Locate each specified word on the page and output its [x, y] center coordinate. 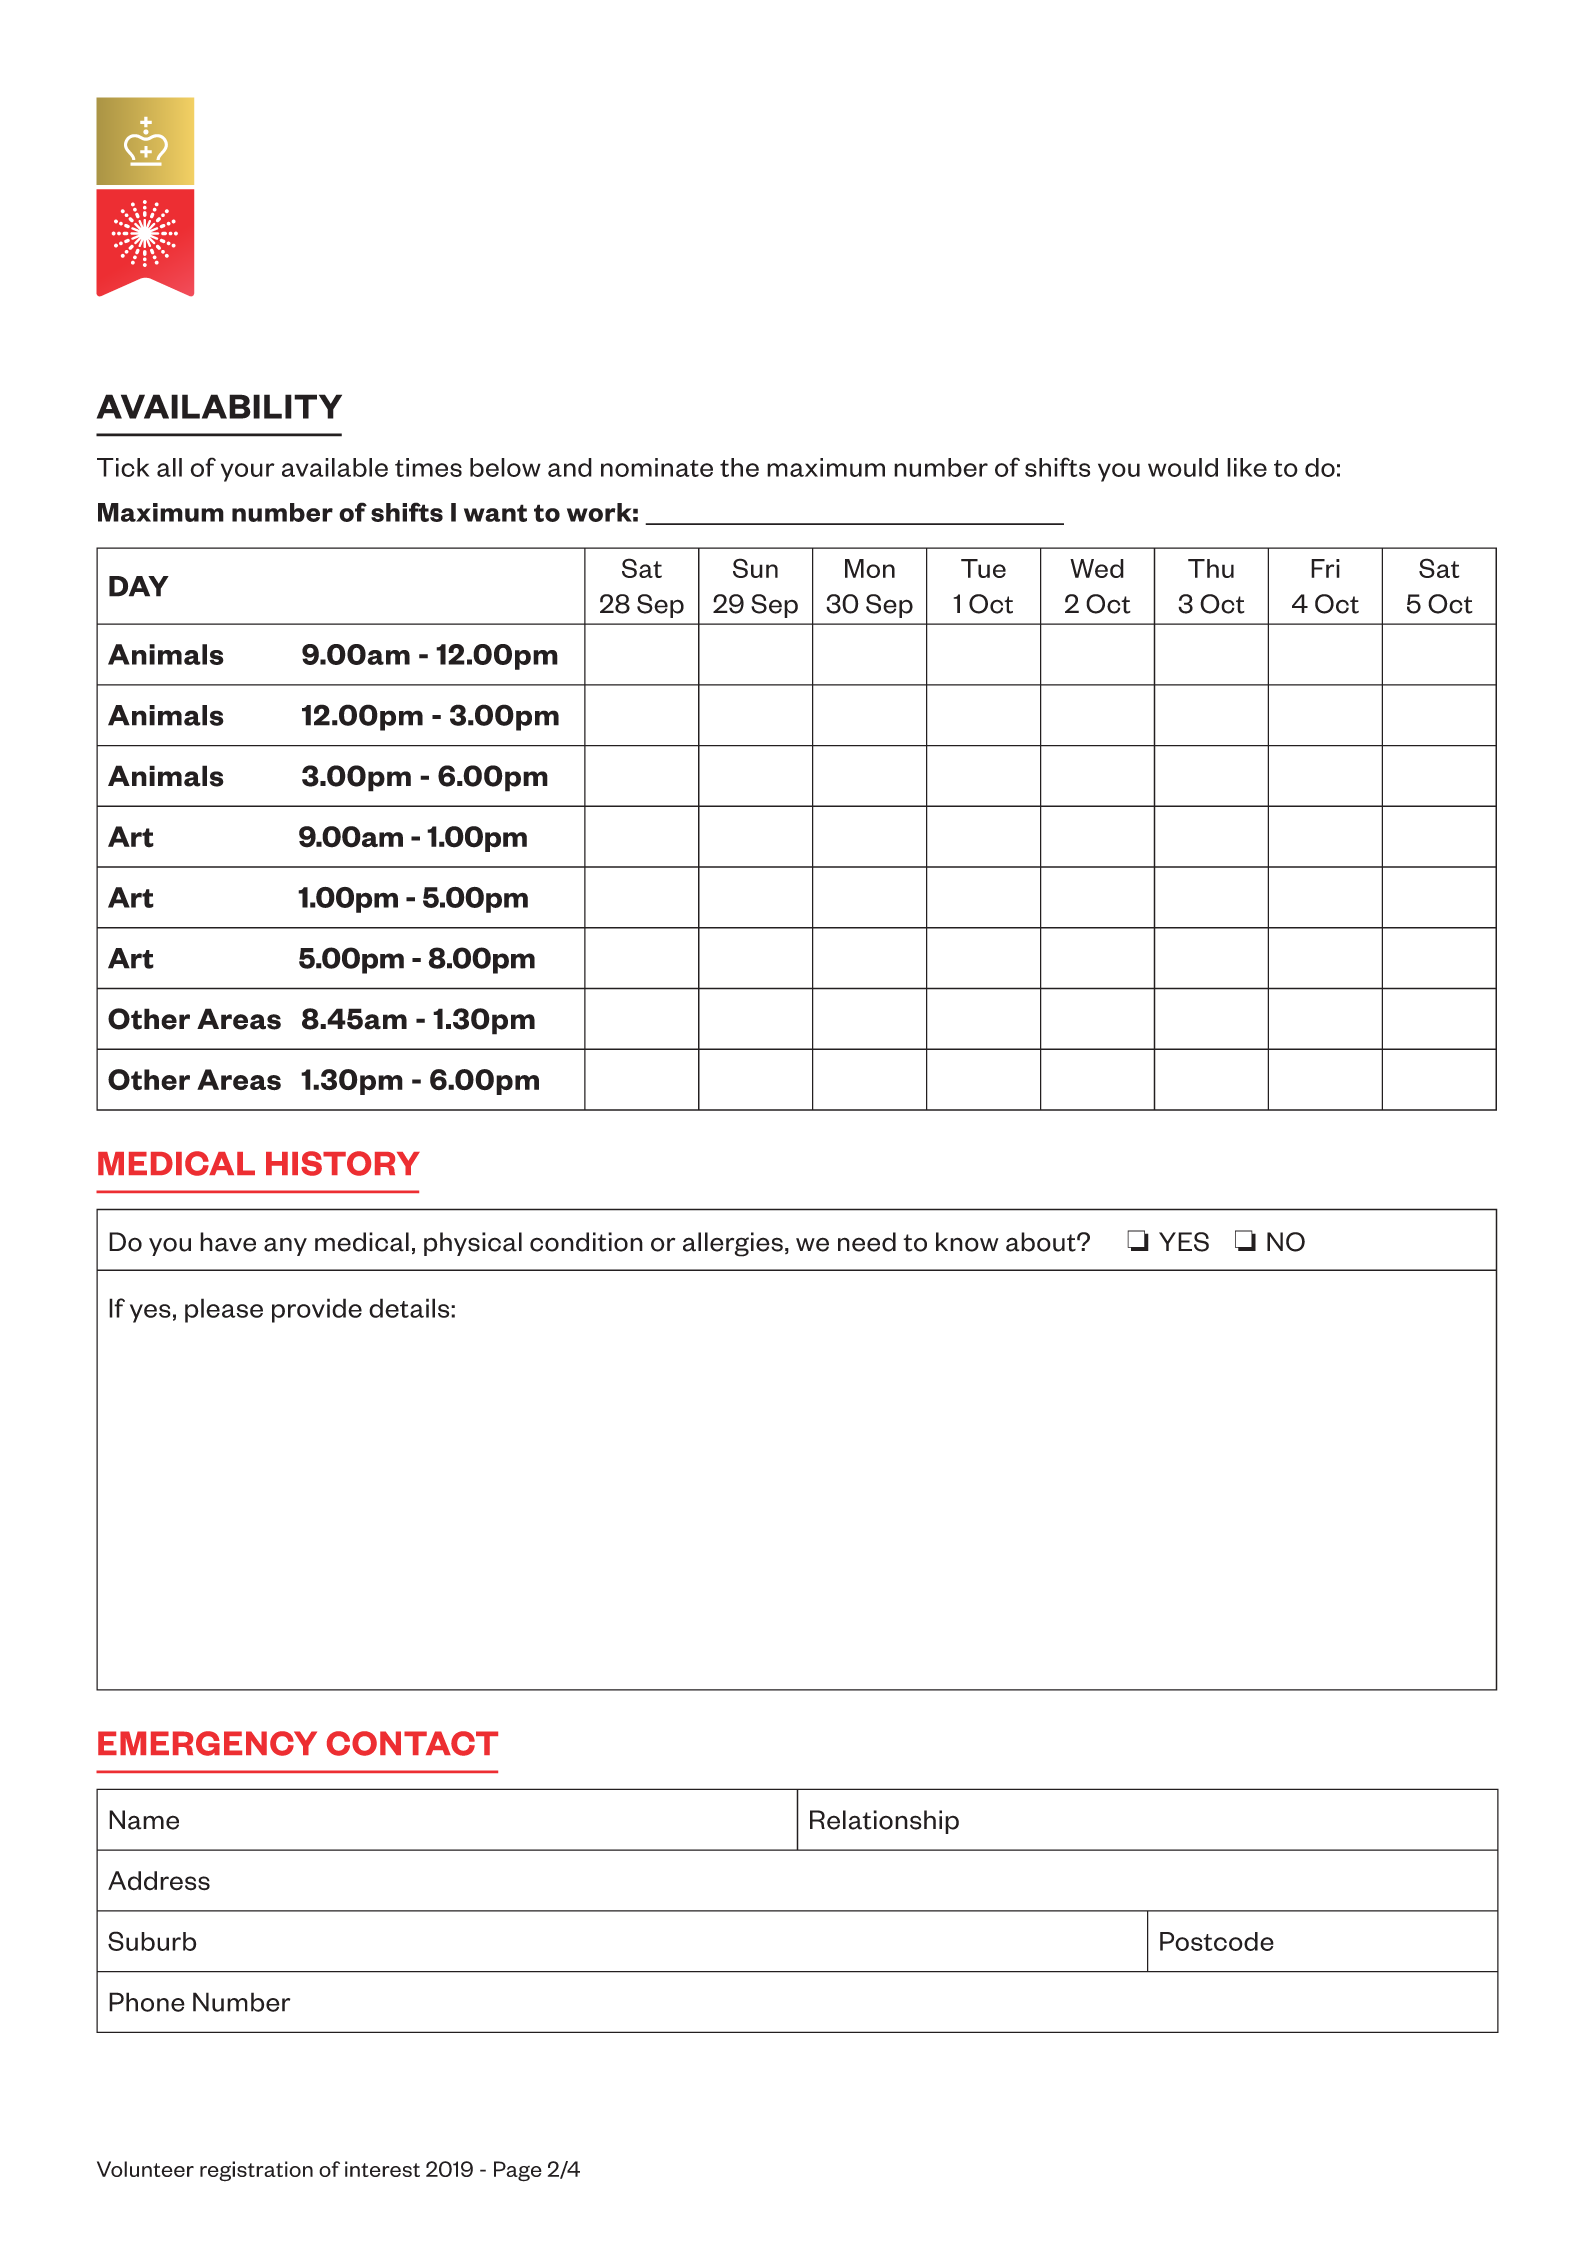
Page [518, 2171]
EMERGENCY [207, 1743]
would [1183, 467]
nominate [657, 467]
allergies [733, 1244]
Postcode [1217, 1941]
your [248, 472]
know [967, 1242]
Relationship [884, 1822]
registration [256, 2171]
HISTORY [343, 1163]
